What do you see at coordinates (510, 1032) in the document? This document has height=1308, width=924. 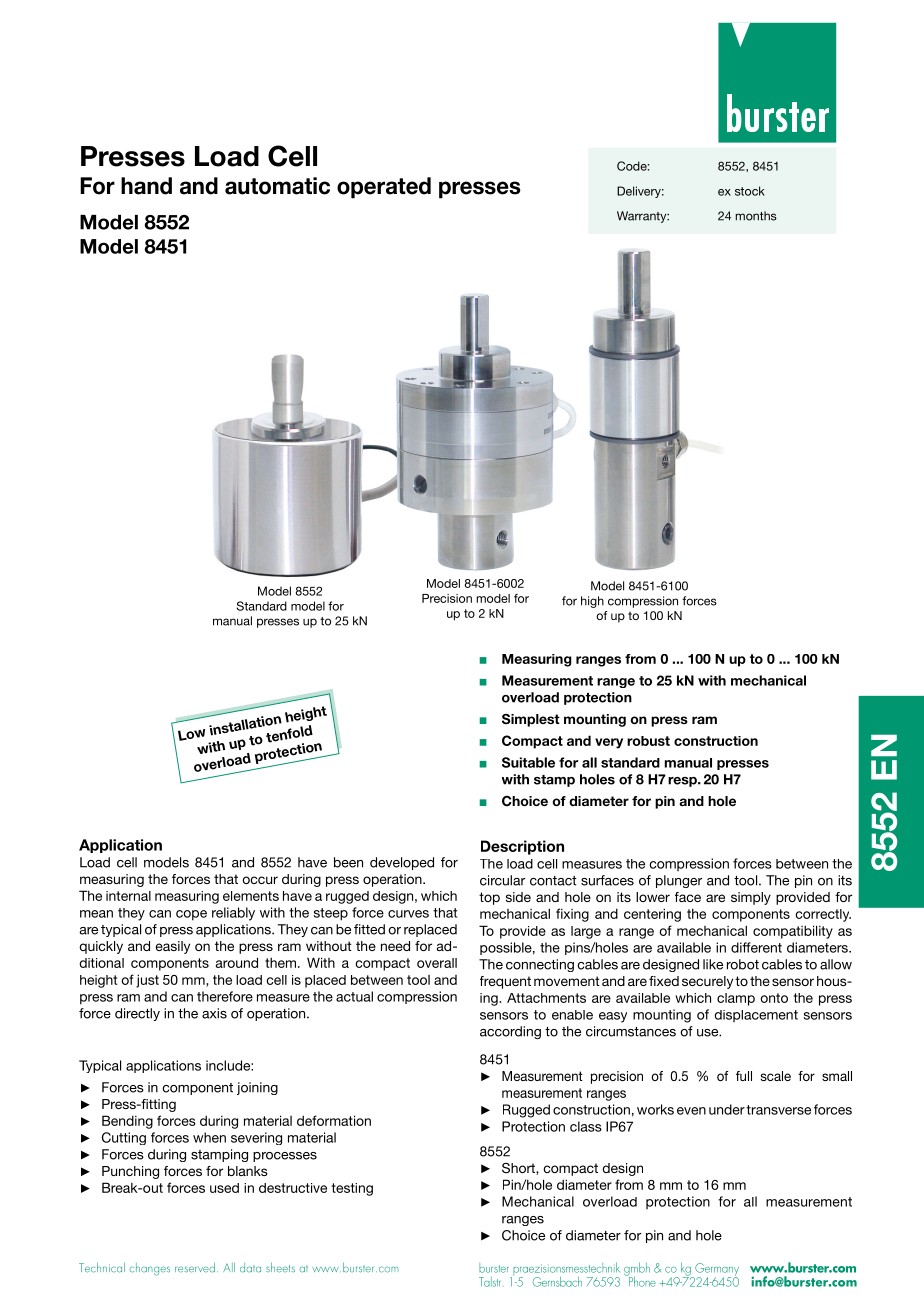 I see `according` at bounding box center [510, 1032].
